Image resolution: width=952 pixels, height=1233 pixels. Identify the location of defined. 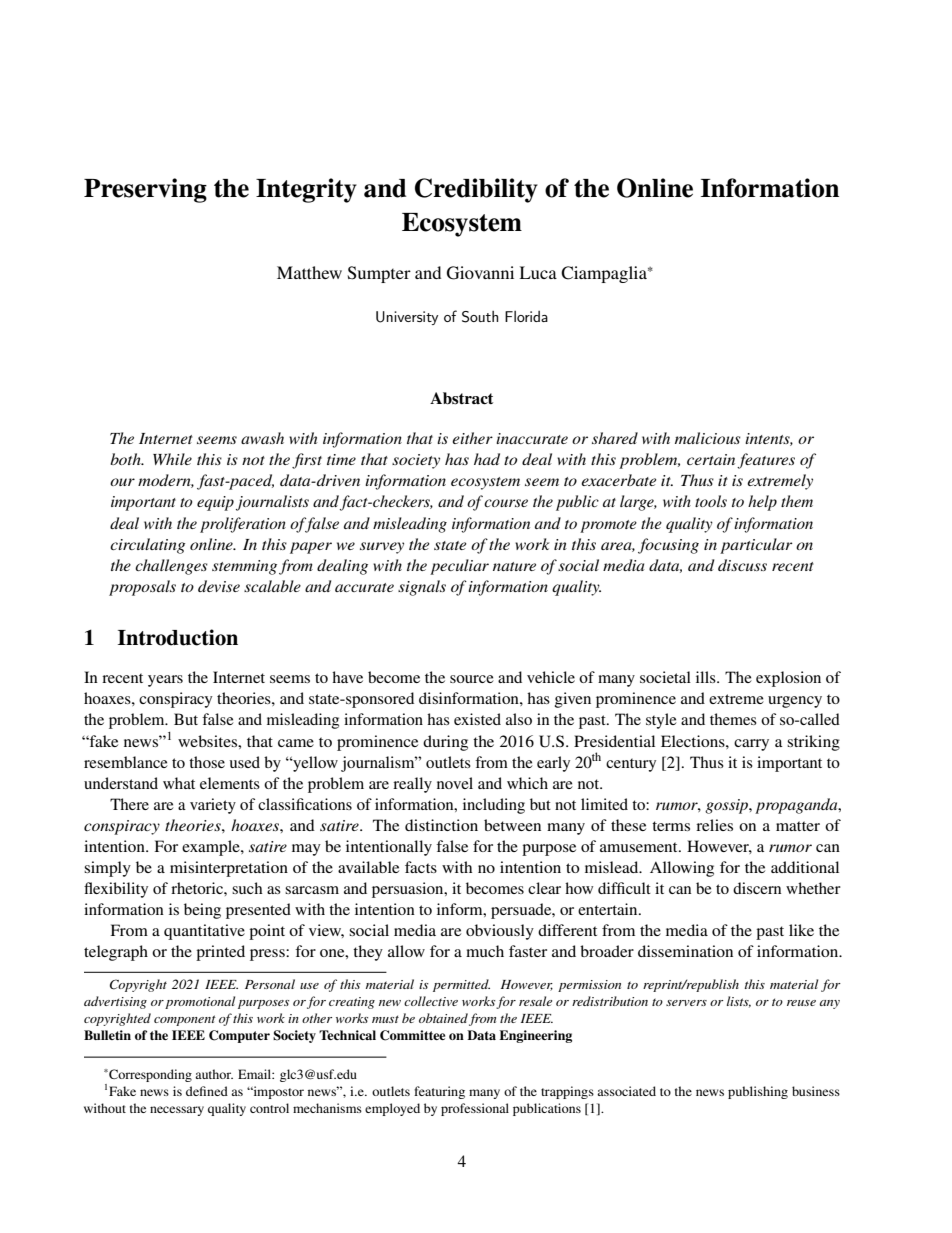
(207, 1091).
